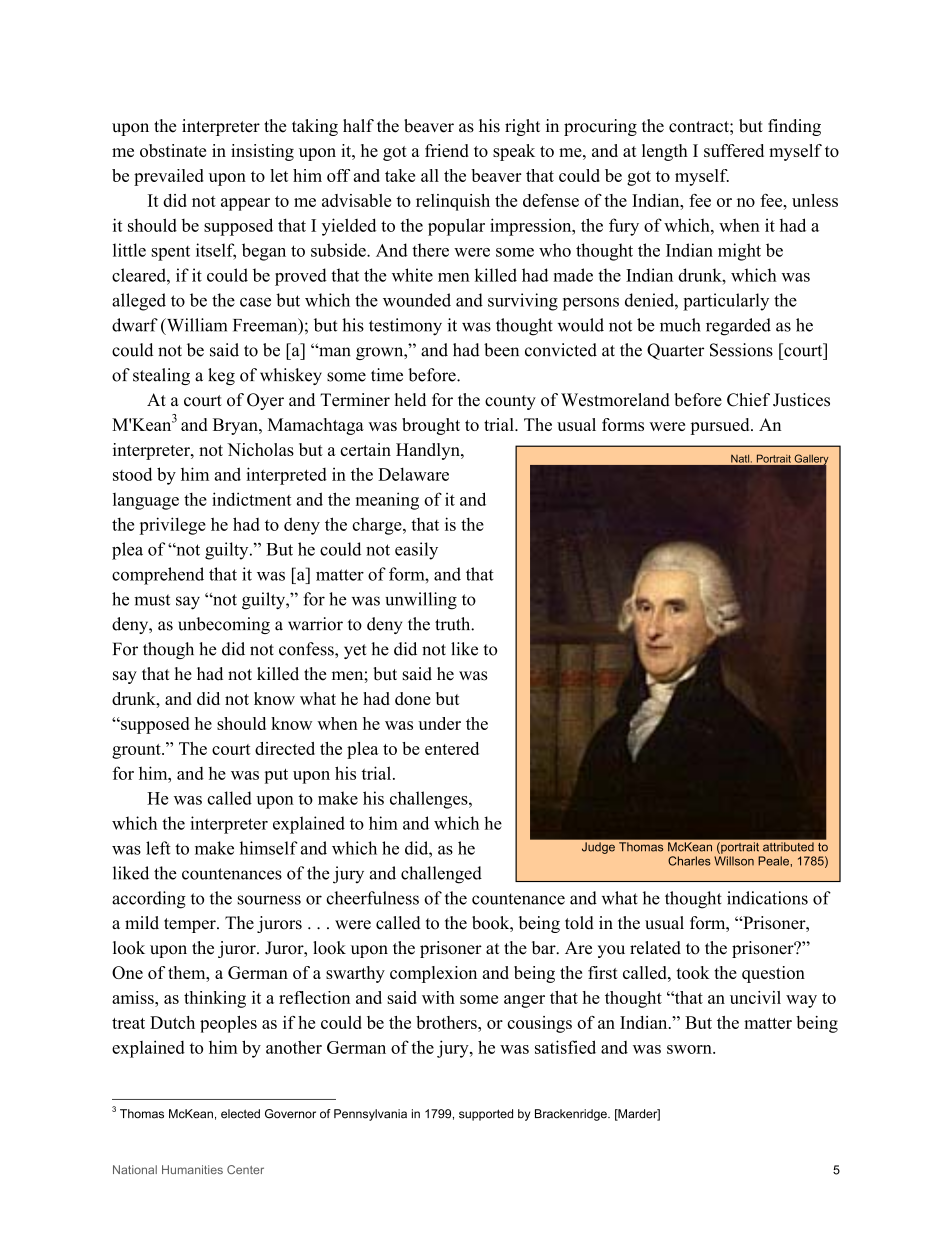 This page has width=952, height=1233. I want to click on left, so click(158, 848).
